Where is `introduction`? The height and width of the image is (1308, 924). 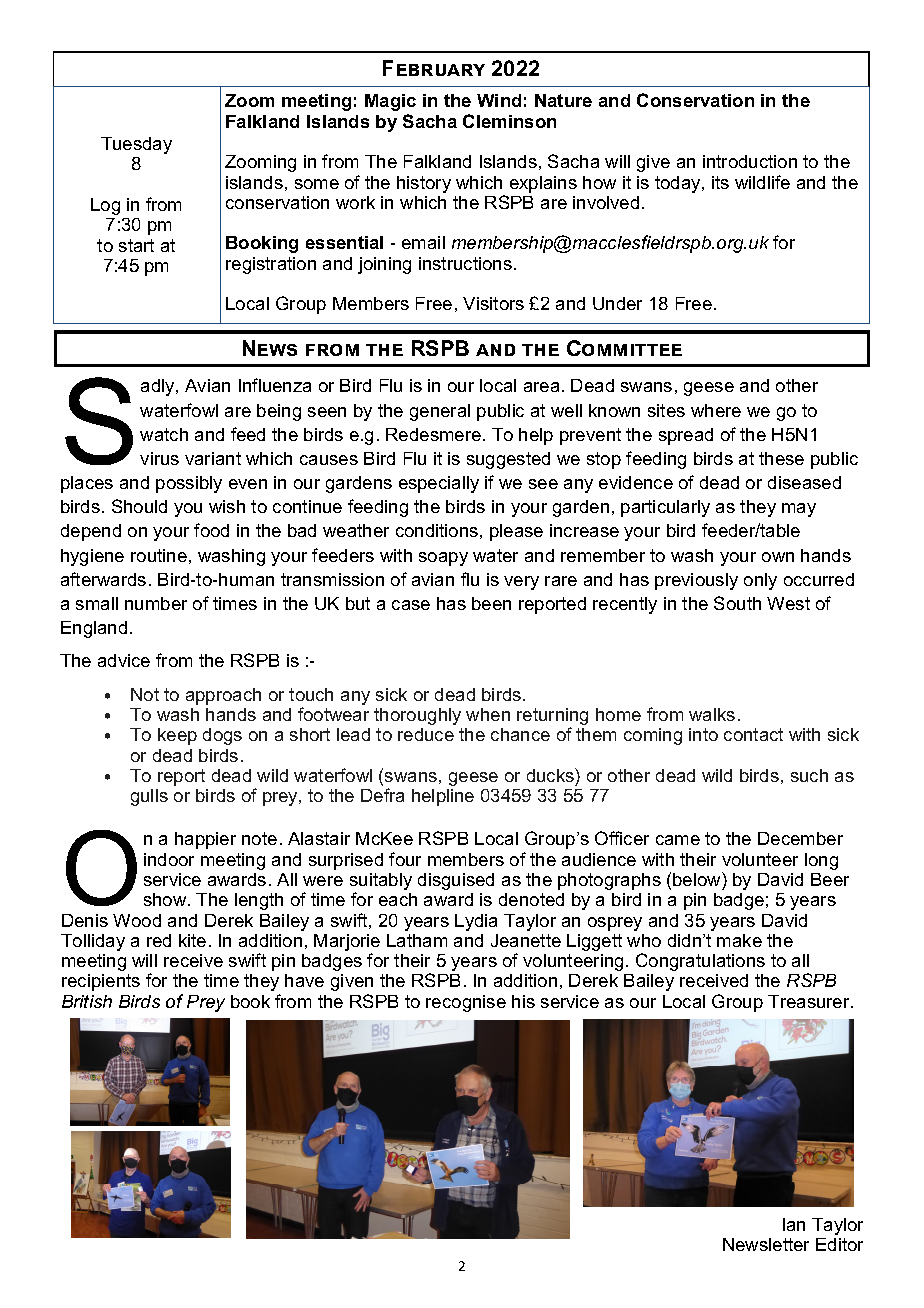
introduction is located at coordinates (750, 161).
